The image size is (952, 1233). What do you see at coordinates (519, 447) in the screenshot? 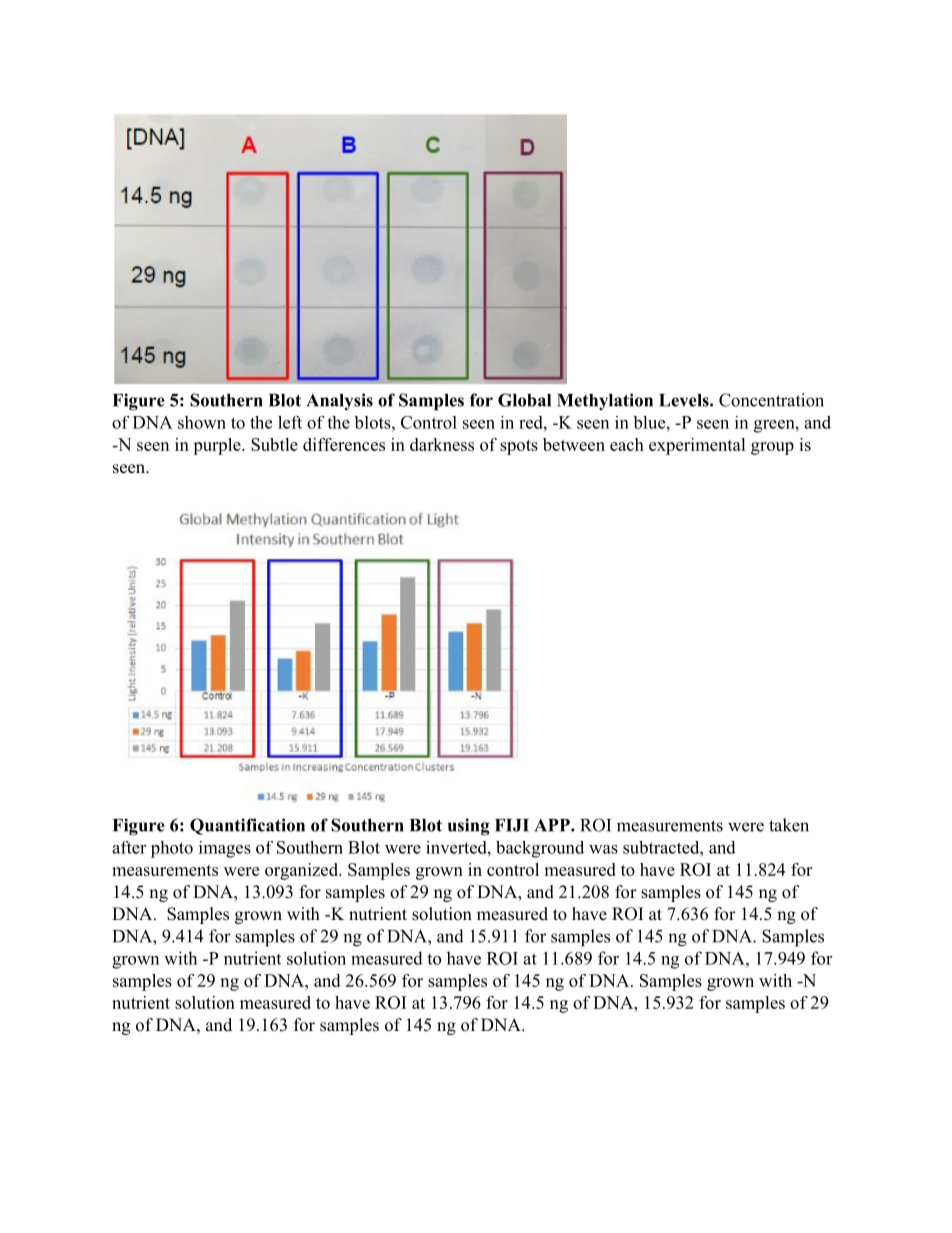
I see `spots` at bounding box center [519, 447].
